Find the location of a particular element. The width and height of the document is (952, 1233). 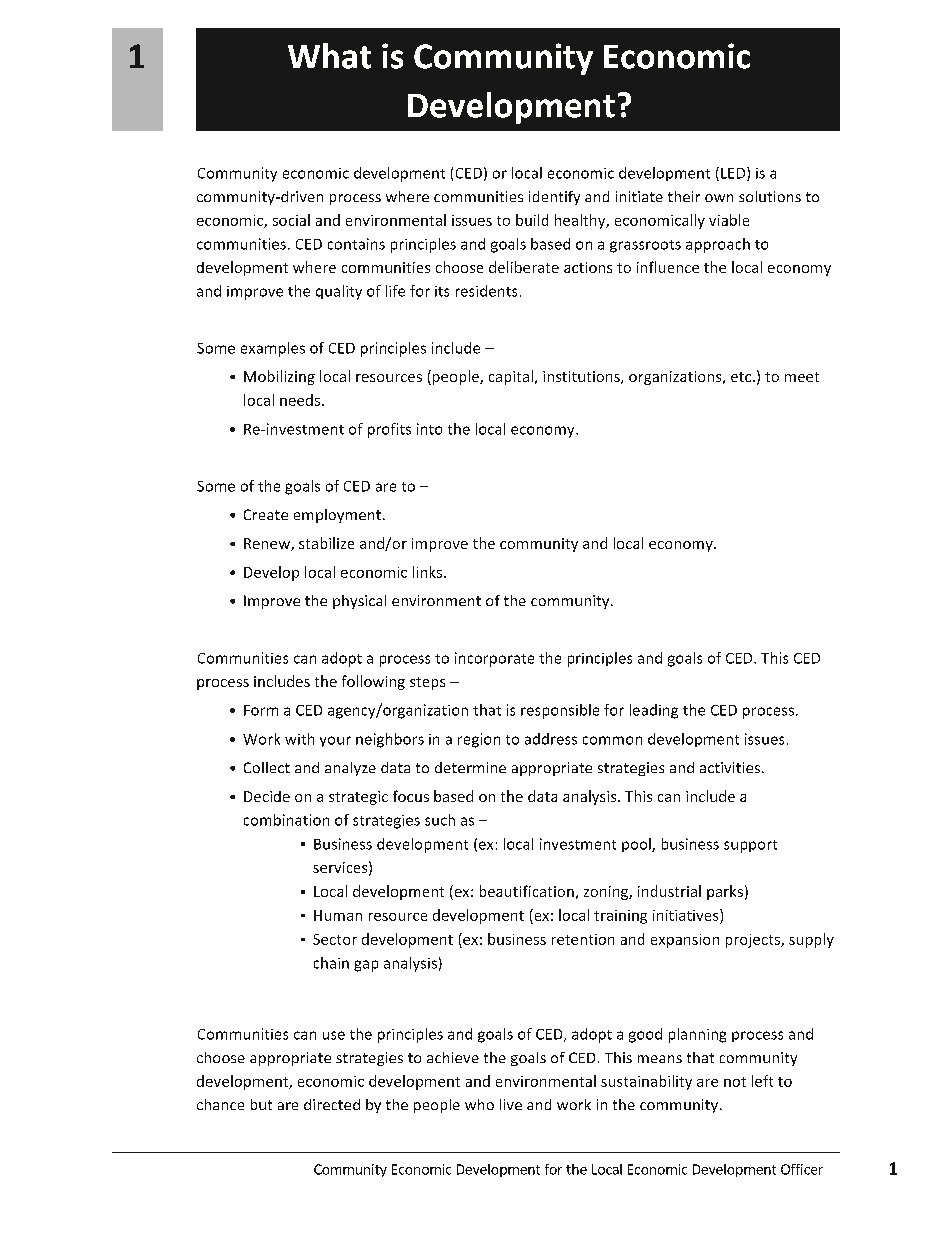

What is located at coordinates (329, 56).
